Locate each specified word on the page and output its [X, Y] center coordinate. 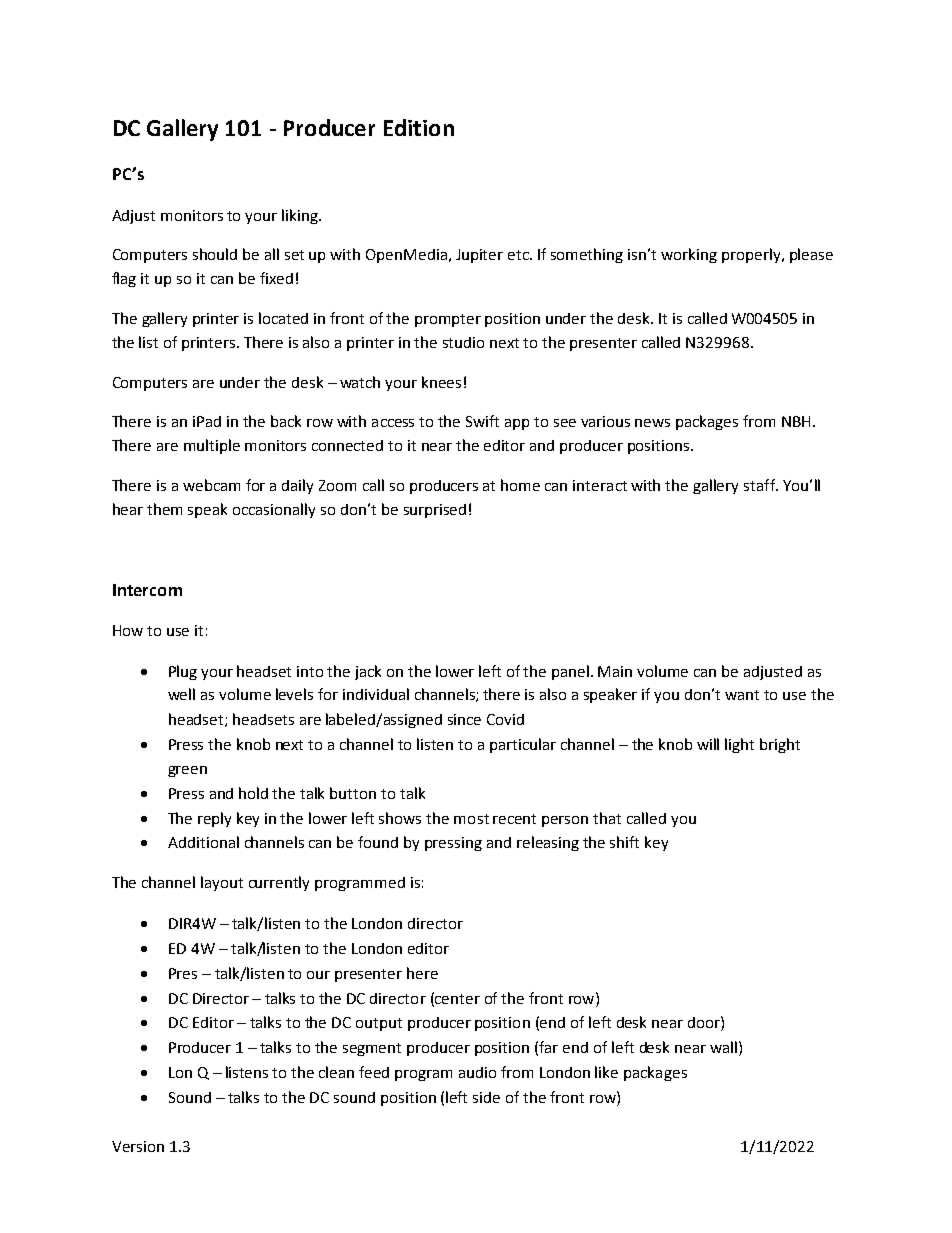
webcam [211, 485]
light [739, 745]
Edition [419, 127]
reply [214, 819]
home [520, 485]
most [471, 819]
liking [301, 216]
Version [138, 1146]
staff [760, 485]
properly [752, 255]
